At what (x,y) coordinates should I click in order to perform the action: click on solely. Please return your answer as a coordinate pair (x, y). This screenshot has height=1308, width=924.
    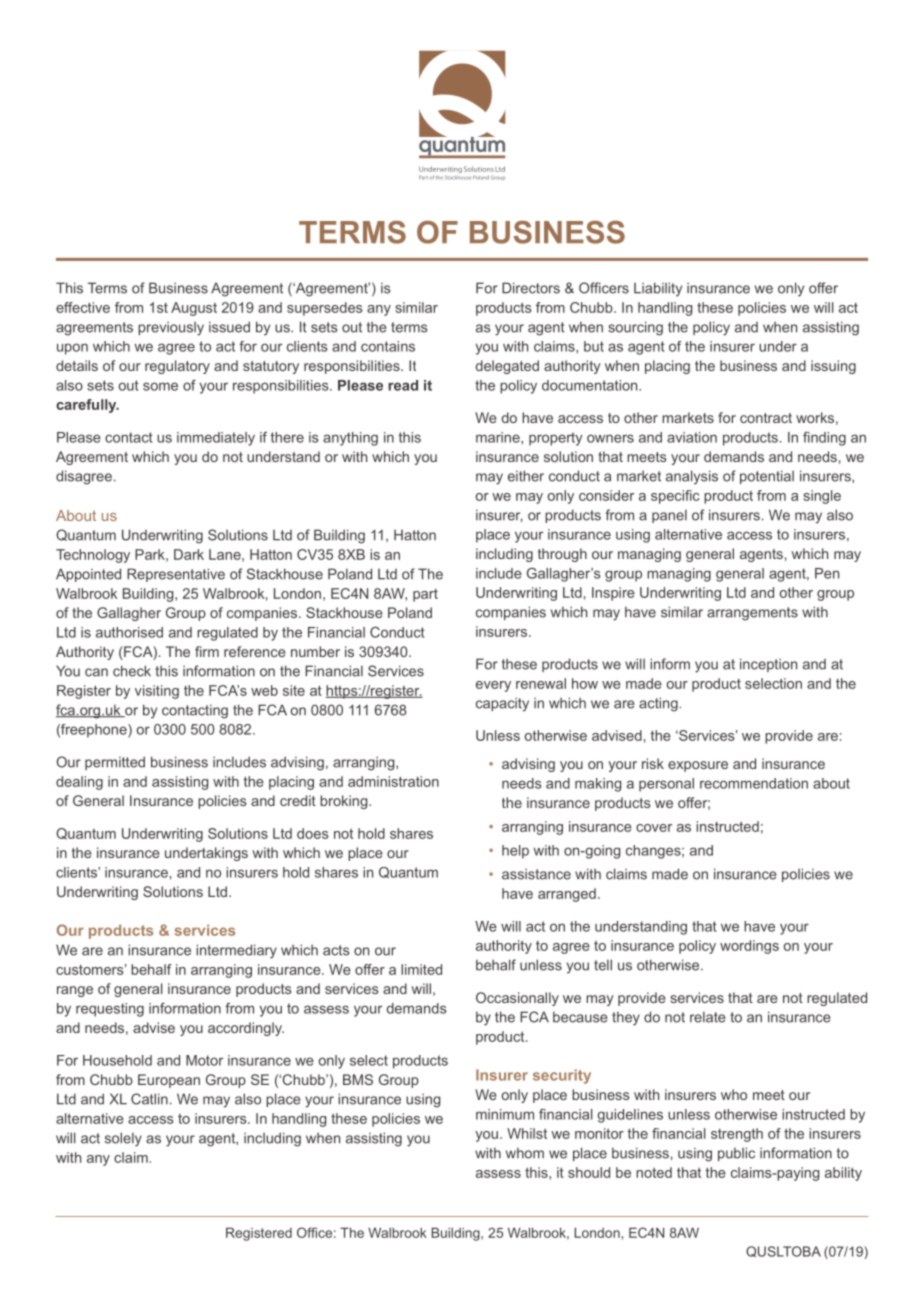
    Looking at the image, I should click on (123, 1139).
